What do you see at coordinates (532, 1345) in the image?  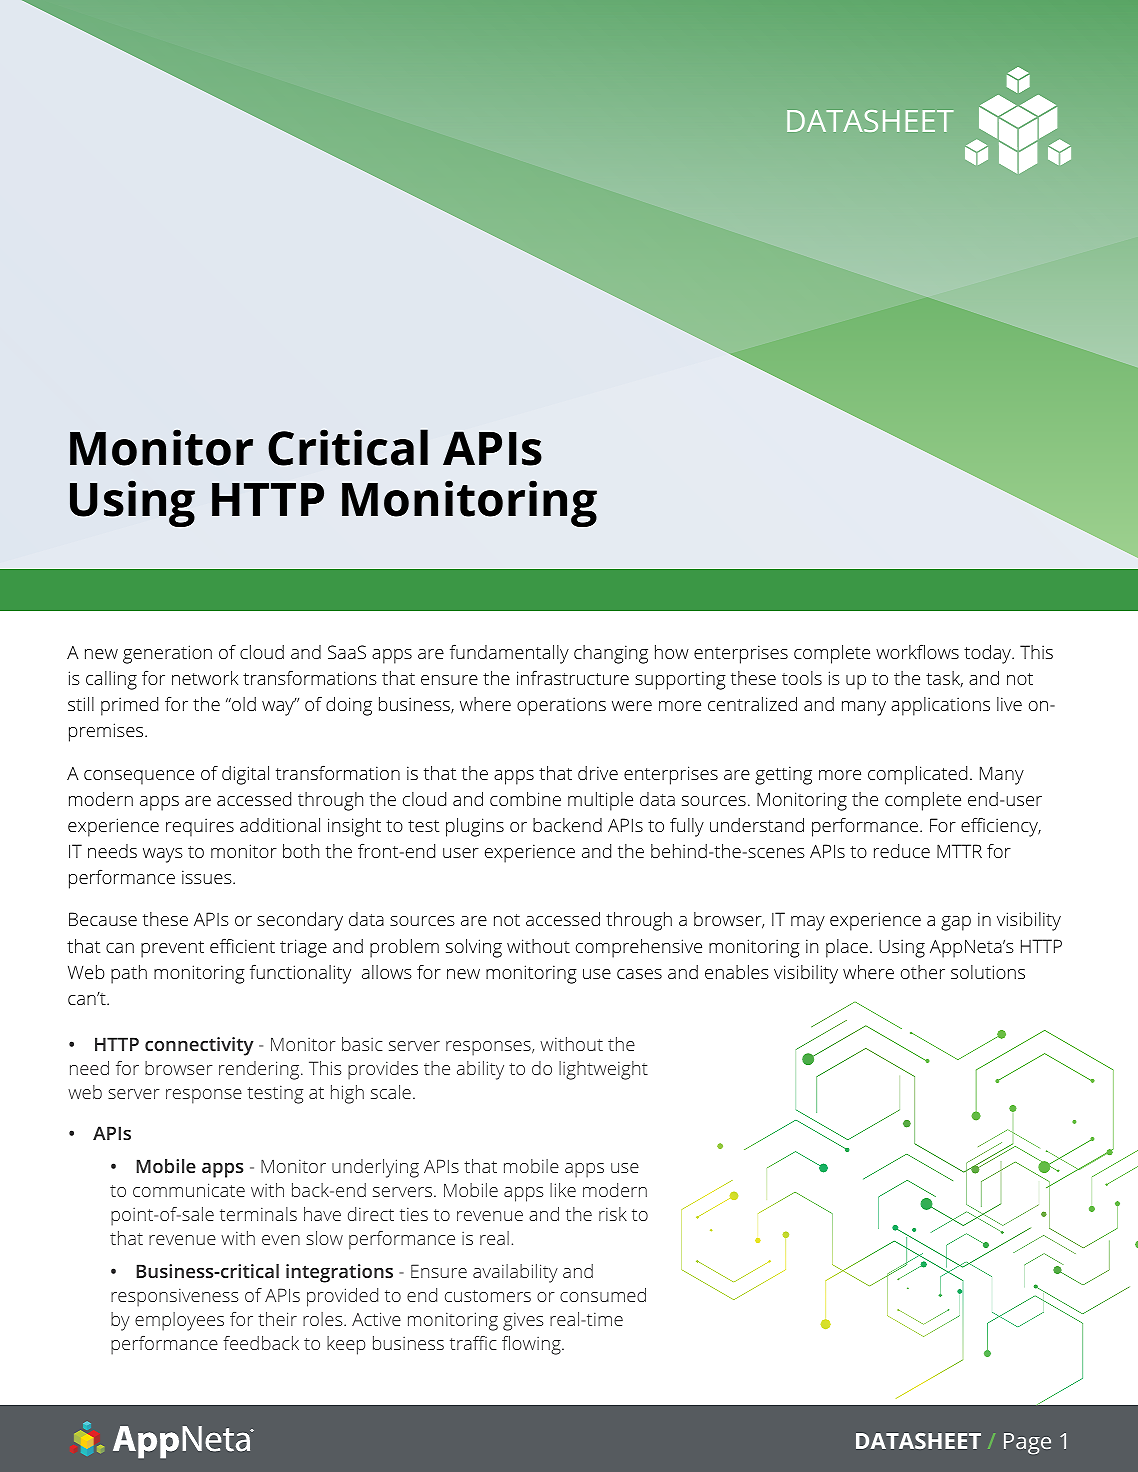 I see `flowing` at bounding box center [532, 1345].
